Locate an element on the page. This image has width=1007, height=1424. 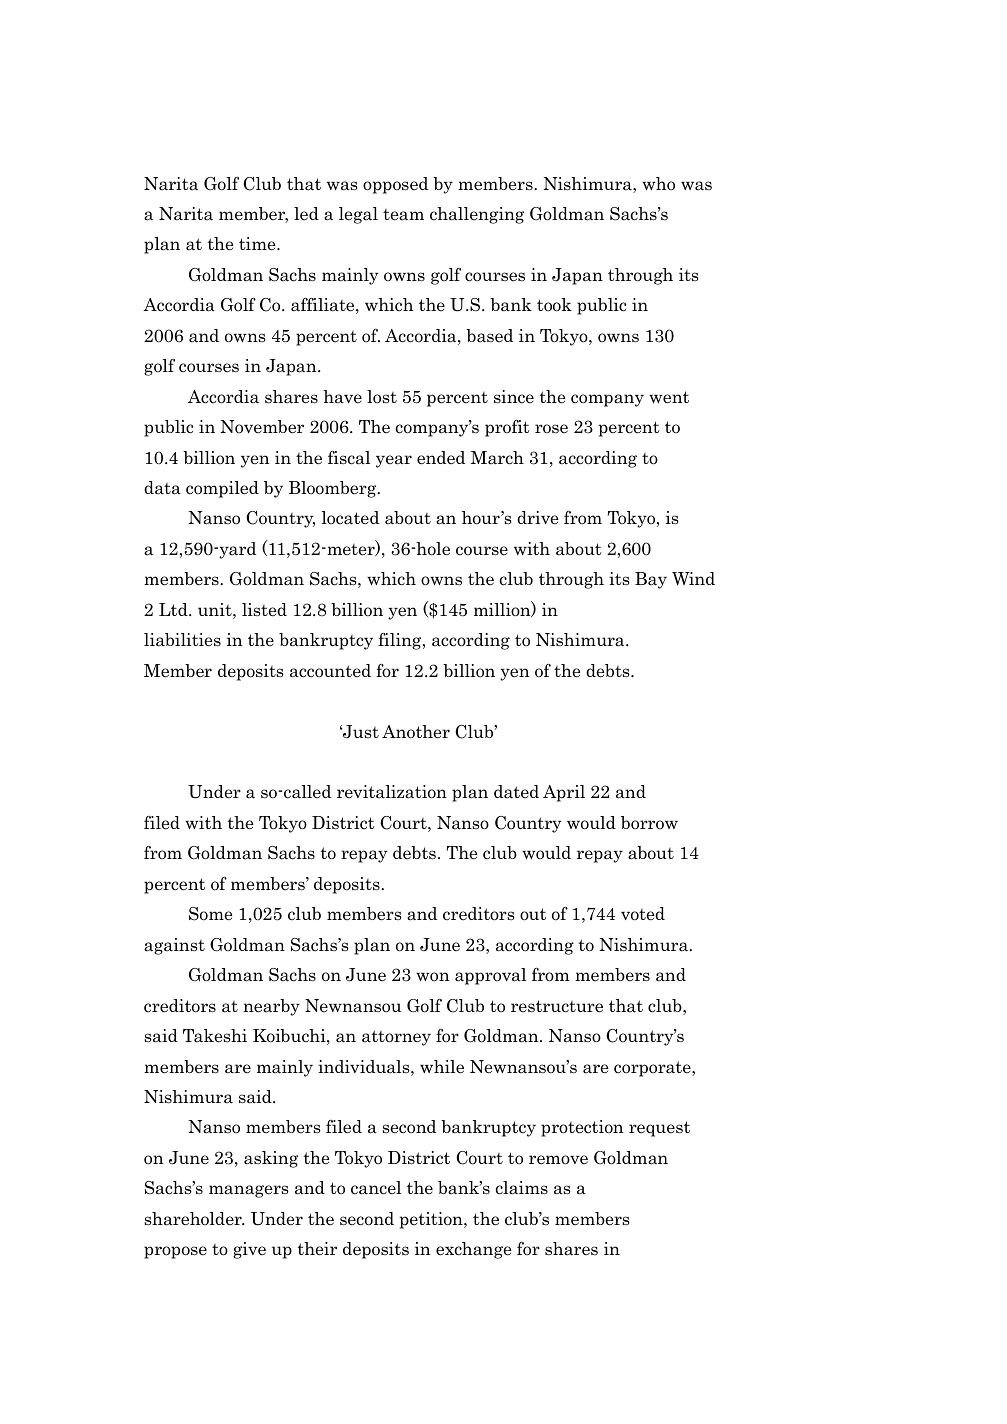
Another is located at coordinates (416, 732).
